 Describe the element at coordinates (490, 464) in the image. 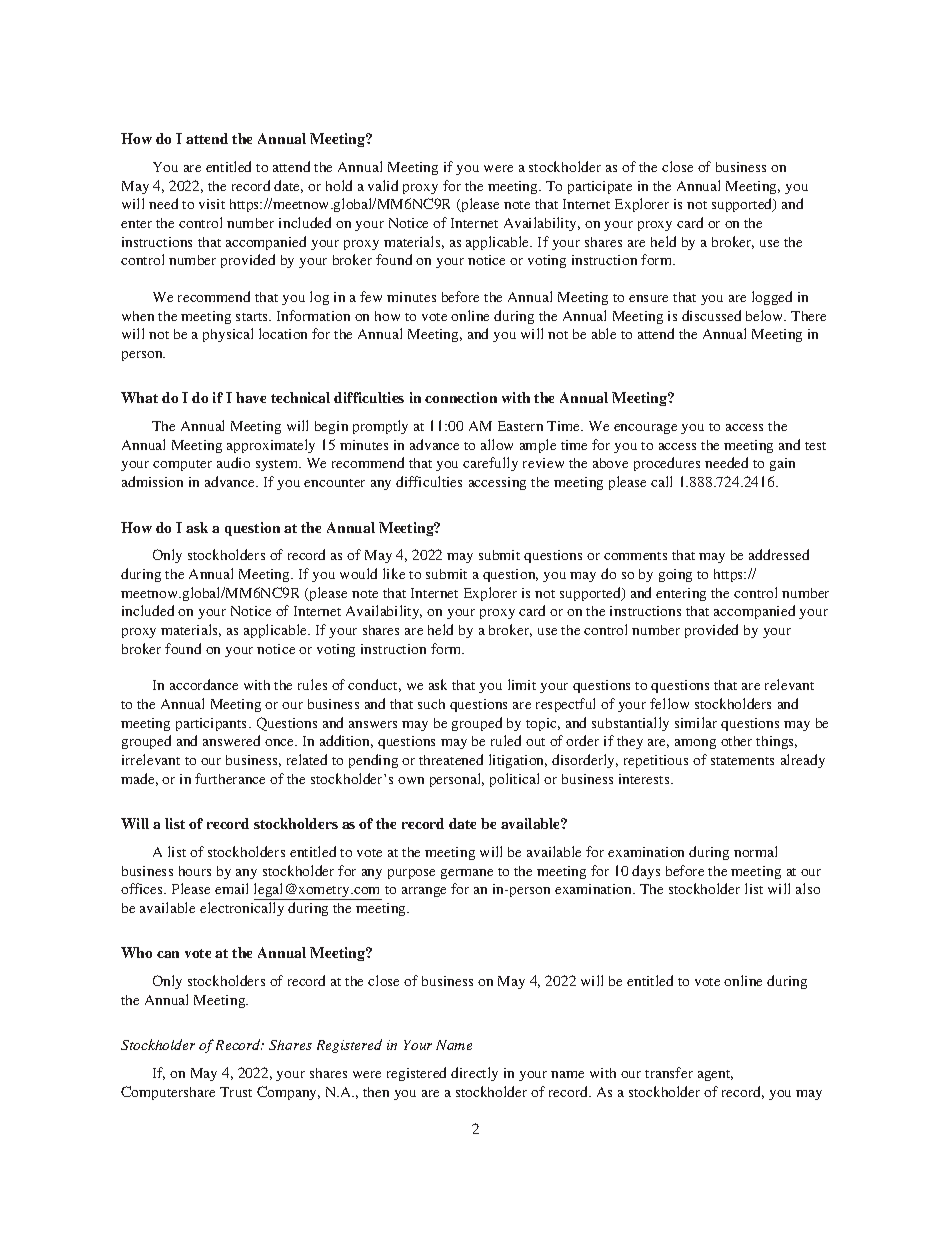

I see `carefully` at that location.
